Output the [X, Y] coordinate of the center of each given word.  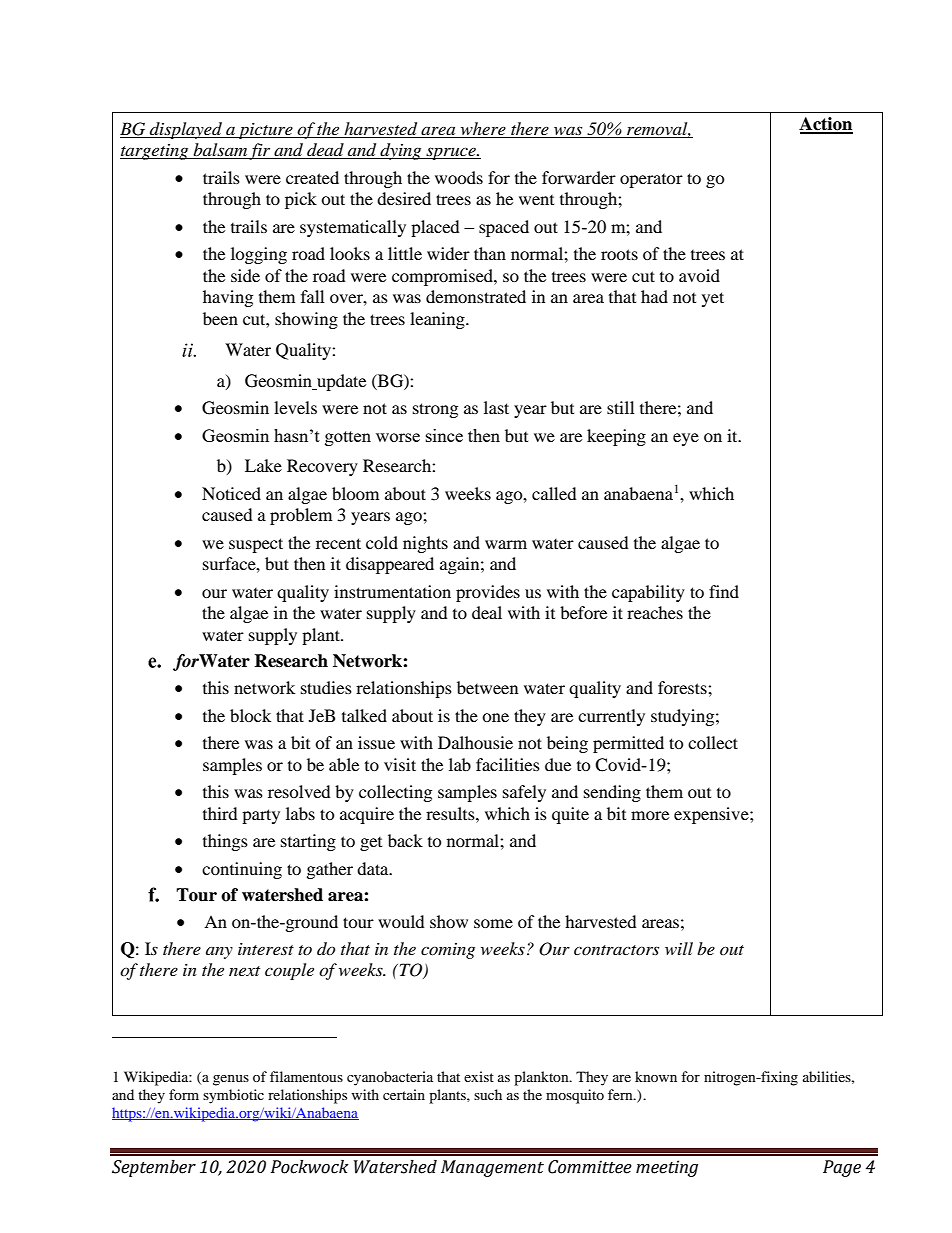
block [250, 715]
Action [826, 125]
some [493, 923]
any [219, 953]
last [496, 407]
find [724, 591]
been [220, 318]
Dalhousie [475, 742]
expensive [712, 815]
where [483, 130]
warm [506, 544]
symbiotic [233, 1096]
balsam [220, 151]
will [679, 948]
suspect [256, 545]
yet [713, 299]
